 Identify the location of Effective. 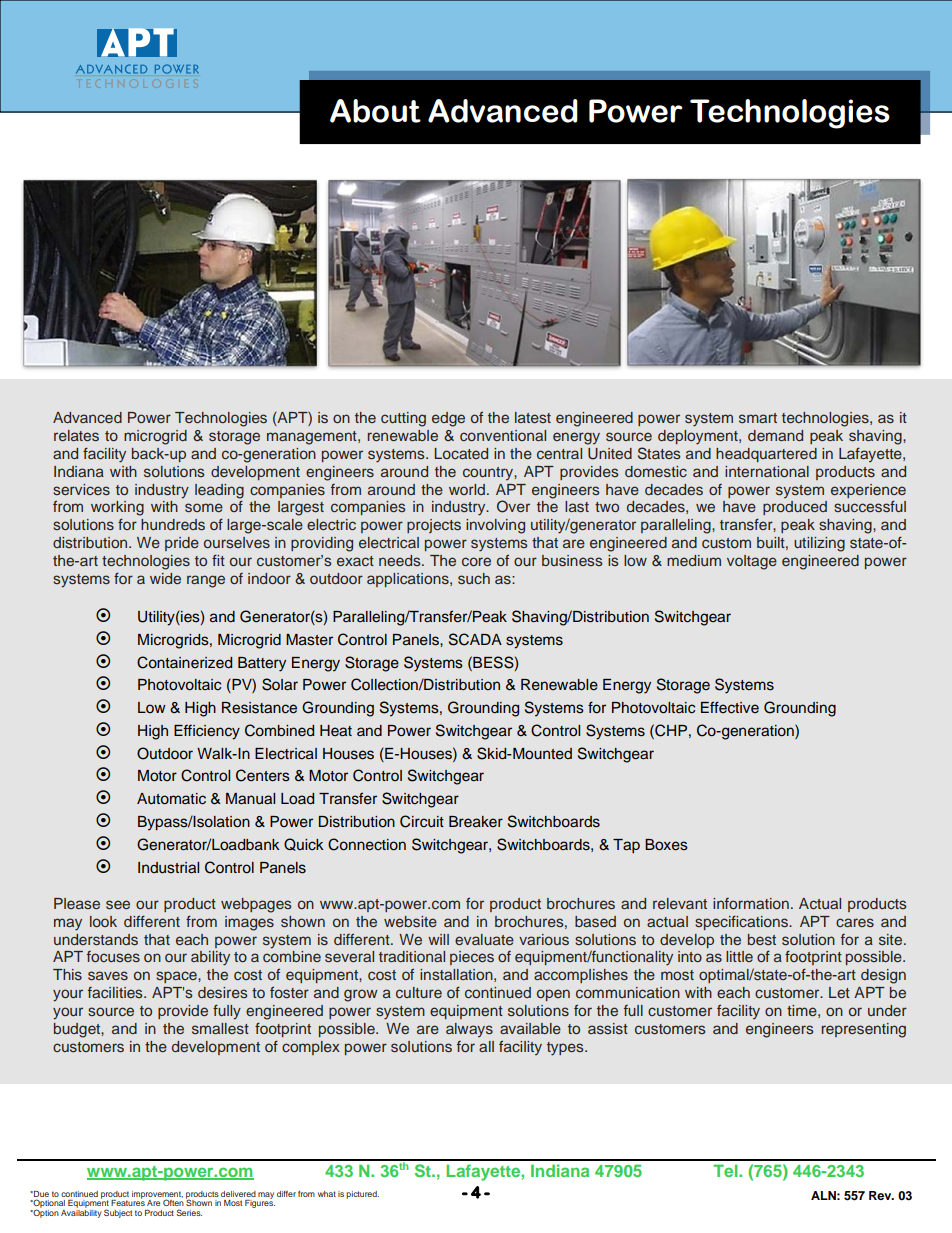
(730, 707).
